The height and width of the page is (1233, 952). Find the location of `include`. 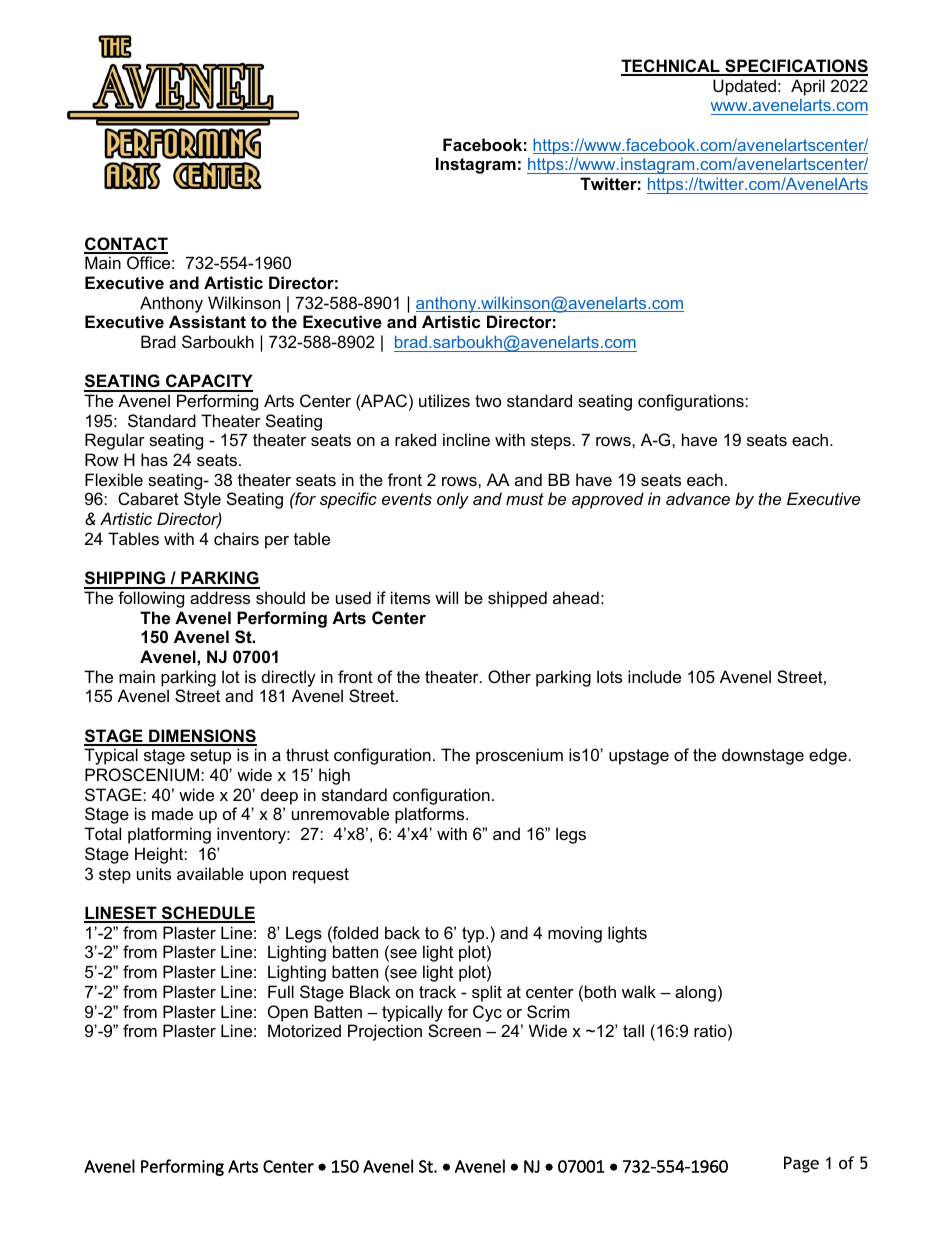

include is located at coordinates (654, 676).
